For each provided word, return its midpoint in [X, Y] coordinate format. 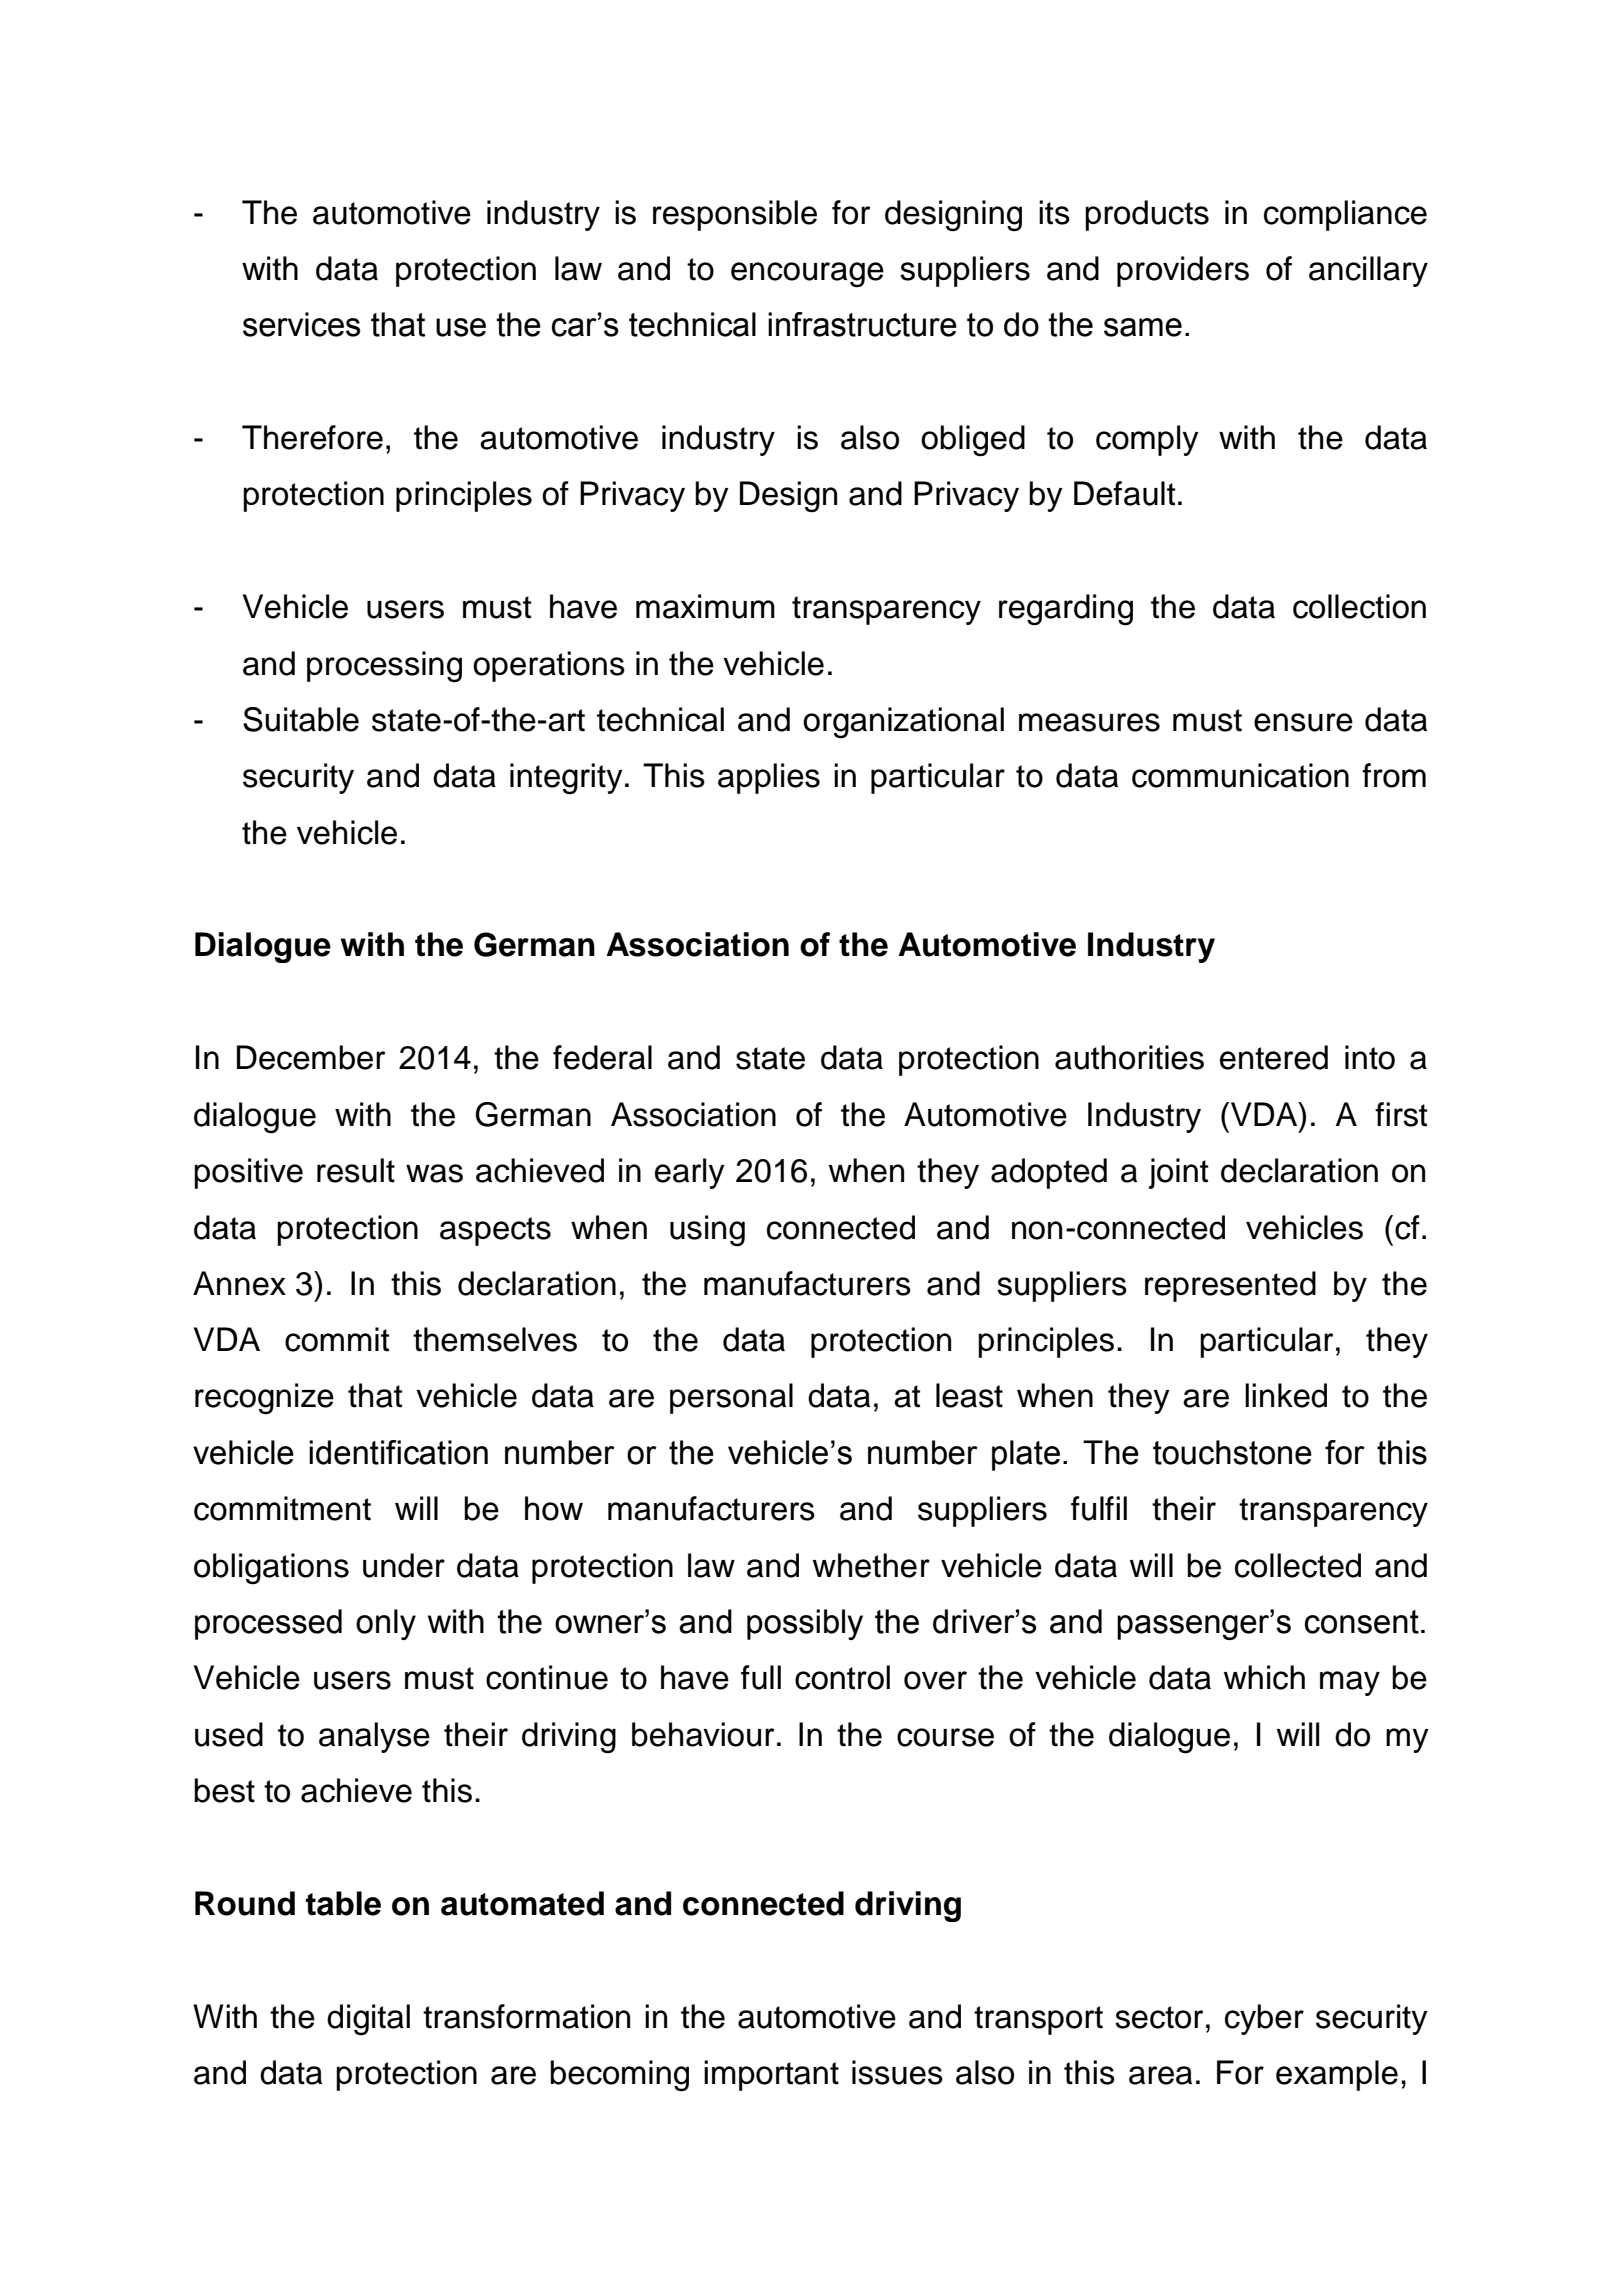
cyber [1264, 2019]
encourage [807, 275]
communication [1240, 775]
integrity [566, 779]
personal [731, 1398]
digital [368, 2020]
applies [769, 778]
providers [1183, 271]
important [771, 2075]
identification [398, 1452]
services [301, 324]
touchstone [1232, 1452]
